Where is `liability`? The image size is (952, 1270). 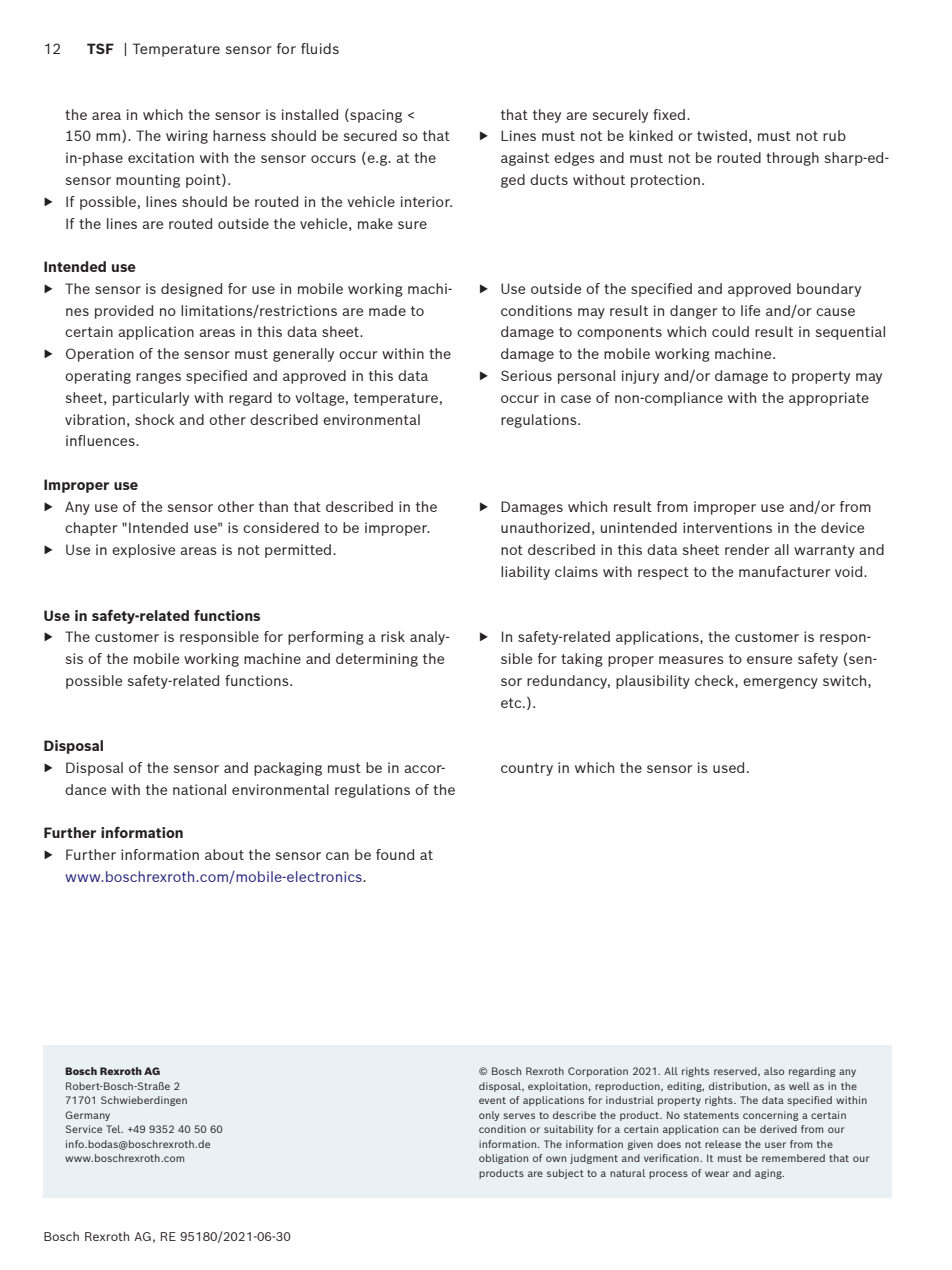 liability is located at coordinates (525, 573).
